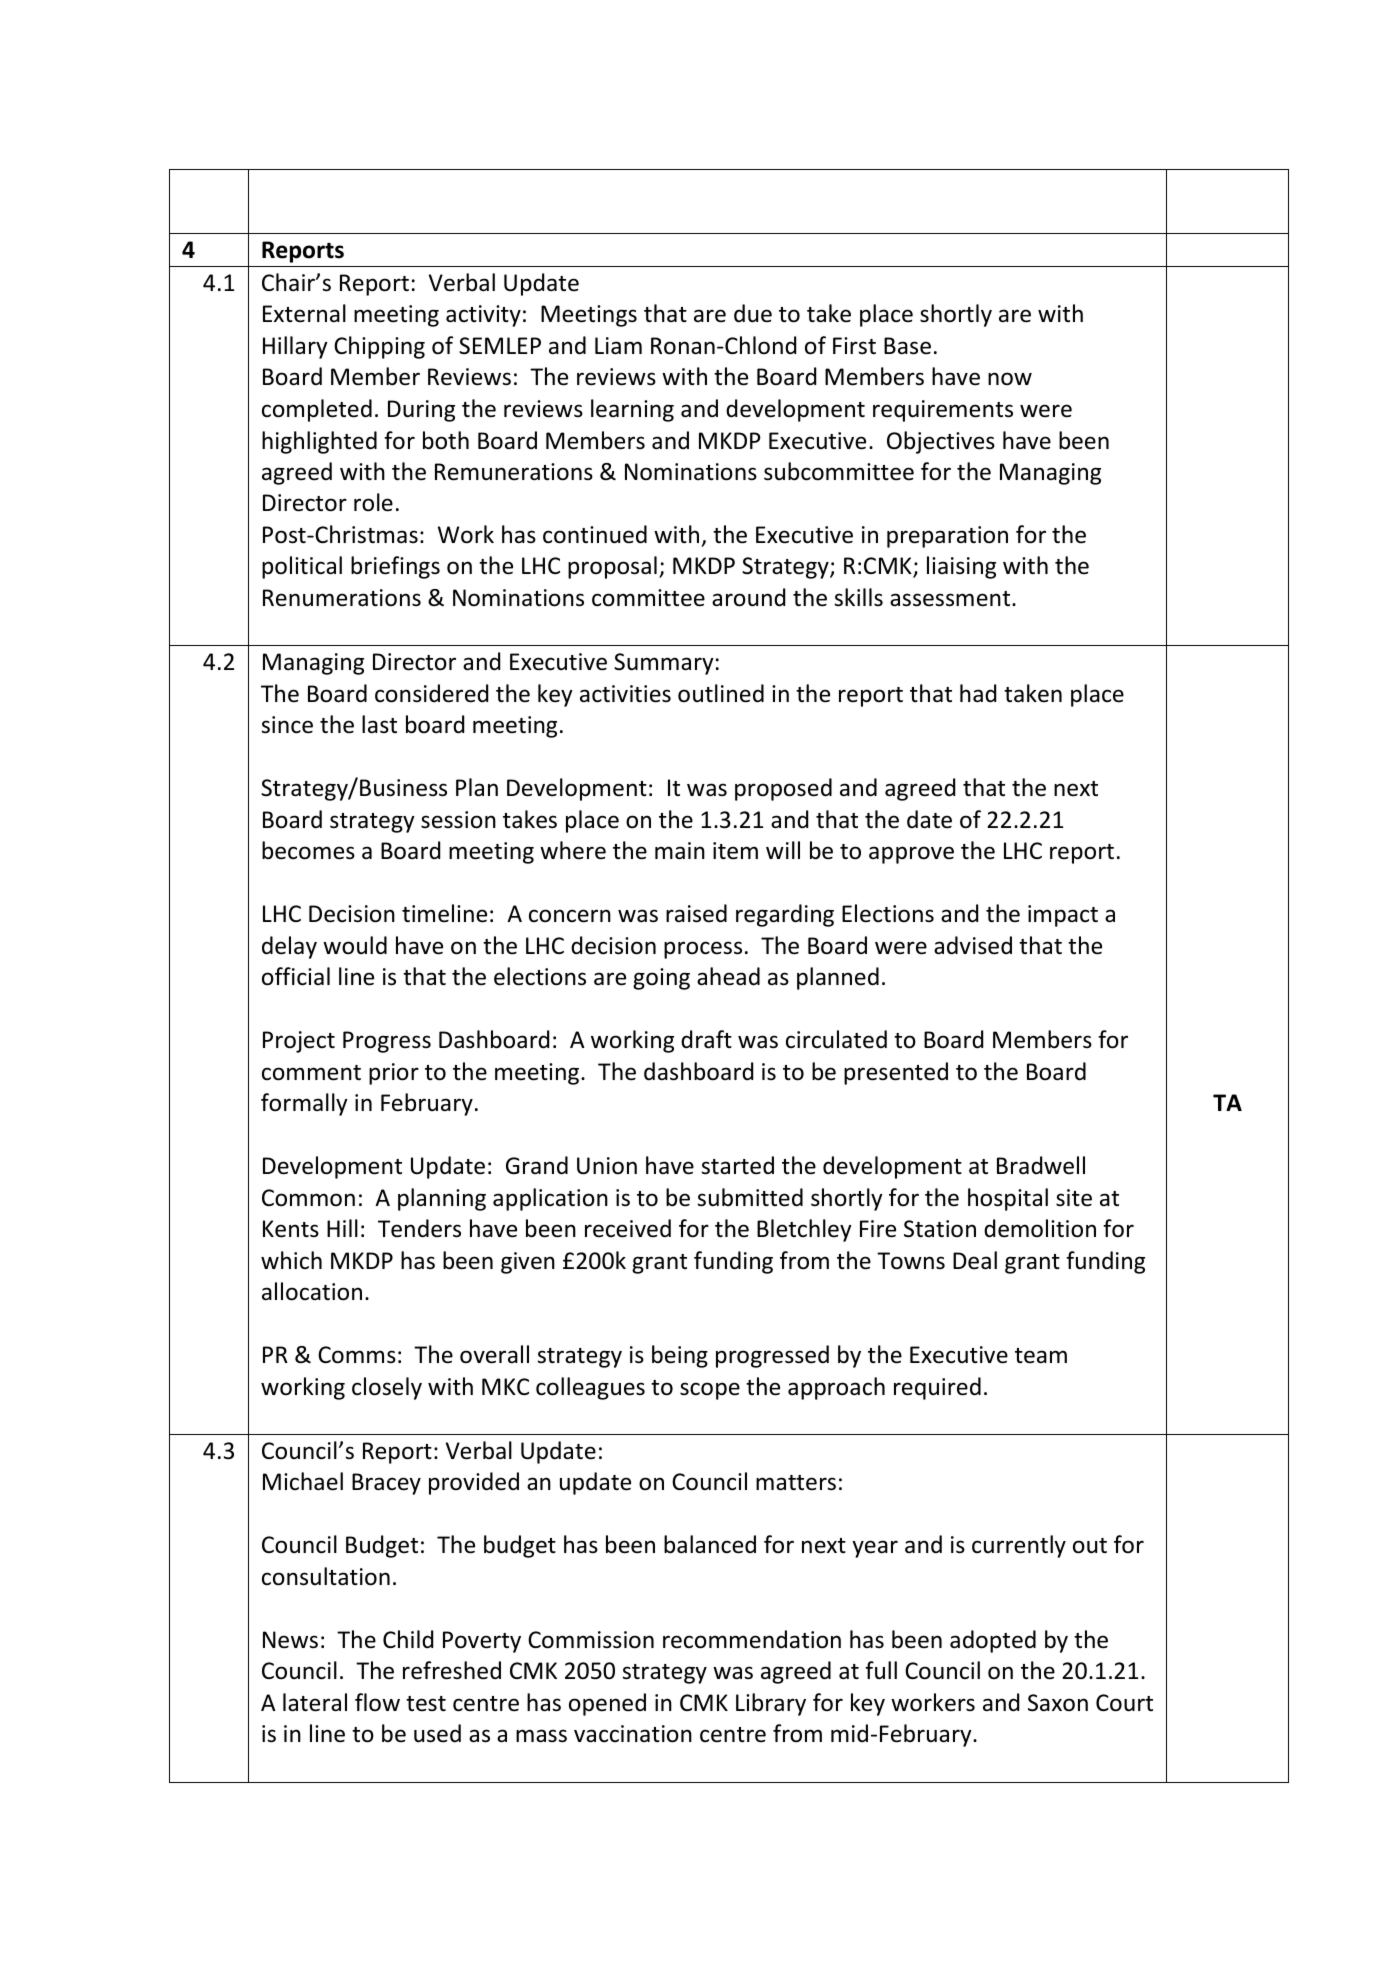  What do you see at coordinates (771, 1704) in the screenshot?
I see `Library` at bounding box center [771, 1704].
